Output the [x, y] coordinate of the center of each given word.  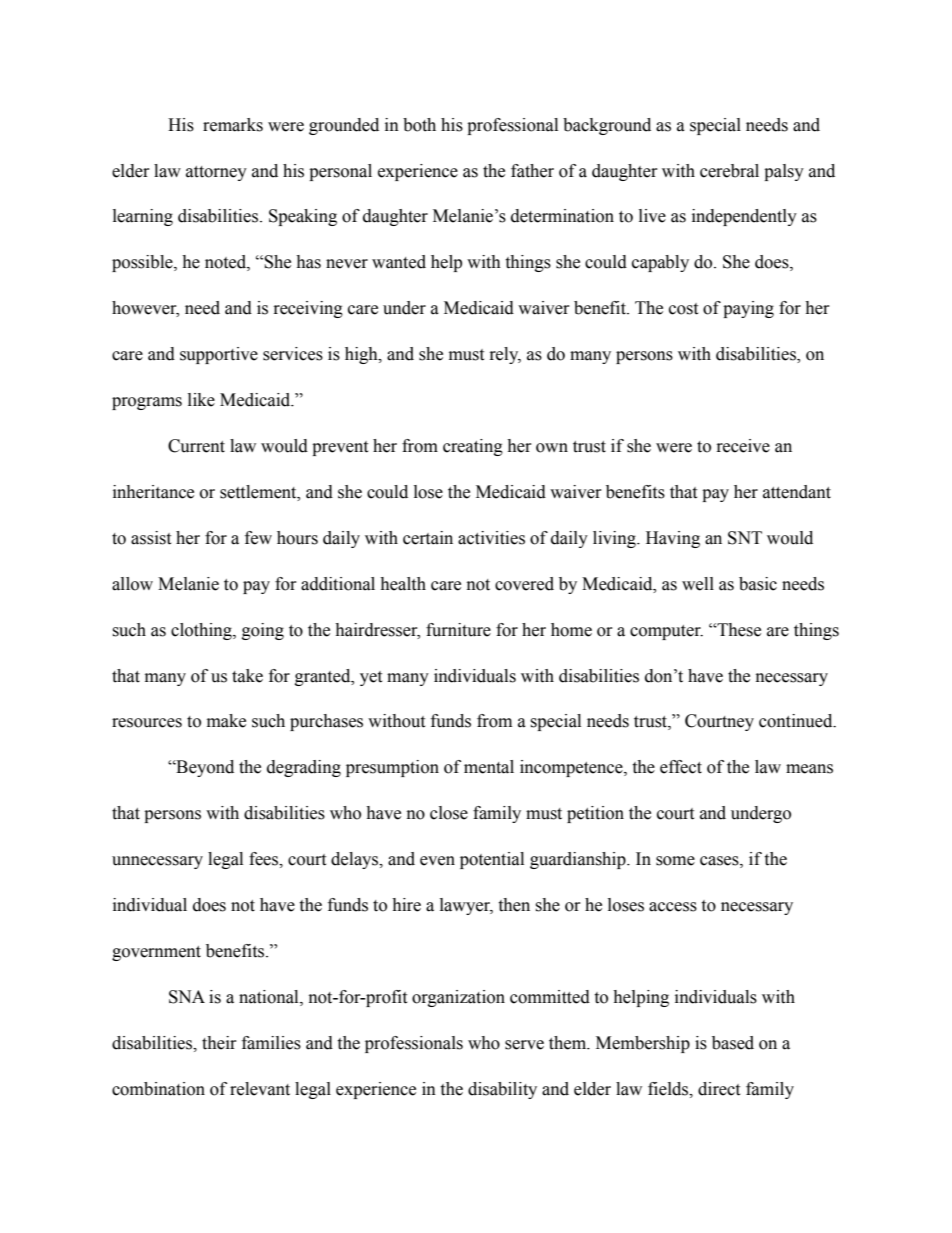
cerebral [729, 171]
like [201, 400]
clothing [202, 631]
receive [743, 446]
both [419, 125]
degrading [304, 768]
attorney [216, 173]
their [219, 1043]
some [675, 861]
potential [492, 860]
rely [505, 355]
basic [758, 584]
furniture [458, 630]
